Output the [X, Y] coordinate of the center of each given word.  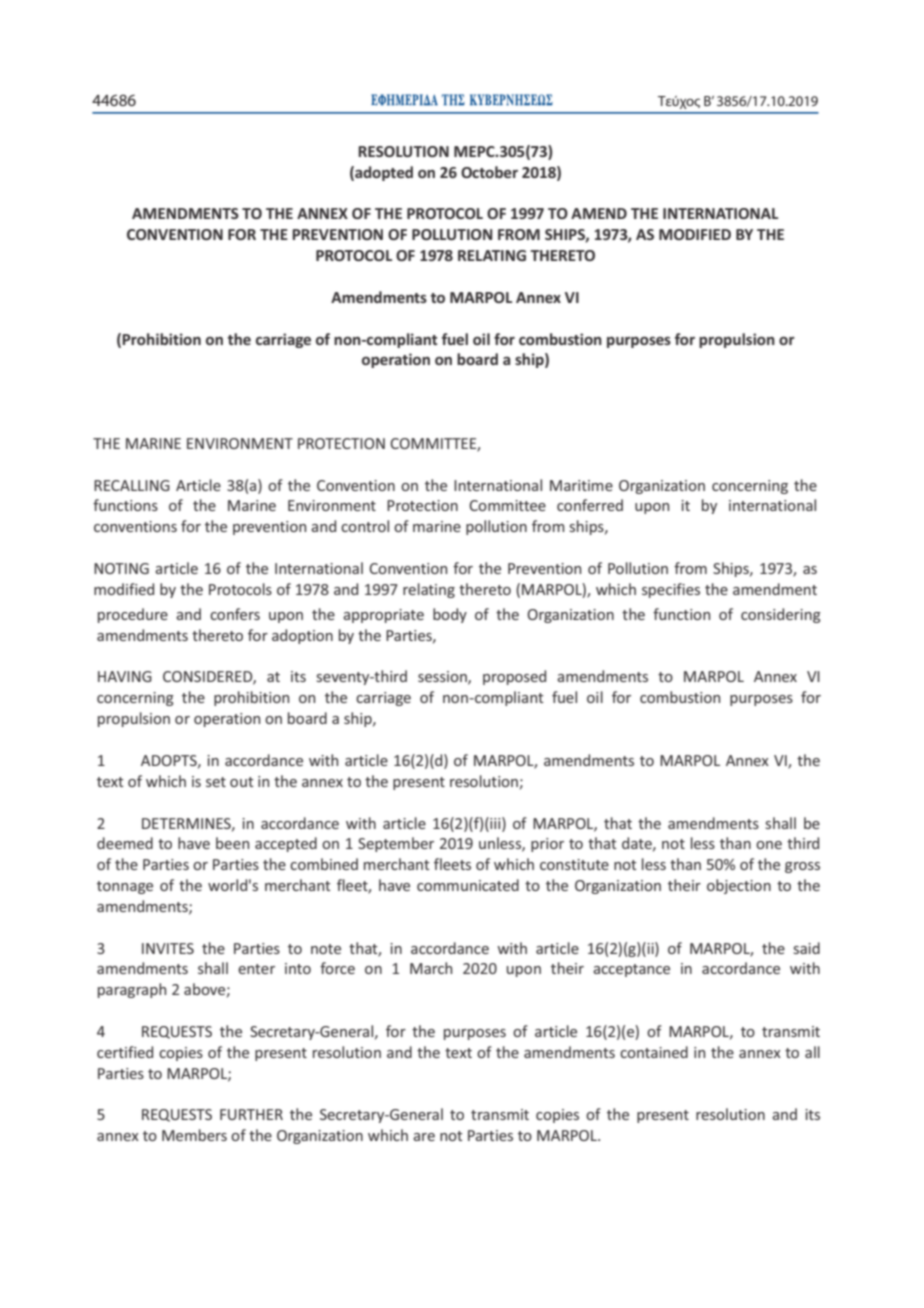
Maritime [581, 485]
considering [781, 615]
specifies [671, 590]
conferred [590, 505]
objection [739, 886]
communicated [468, 885]
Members [194, 1135]
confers [235, 614]
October [489, 172]
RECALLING [132, 485]
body [450, 615]
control [365, 526]
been [232, 843]
